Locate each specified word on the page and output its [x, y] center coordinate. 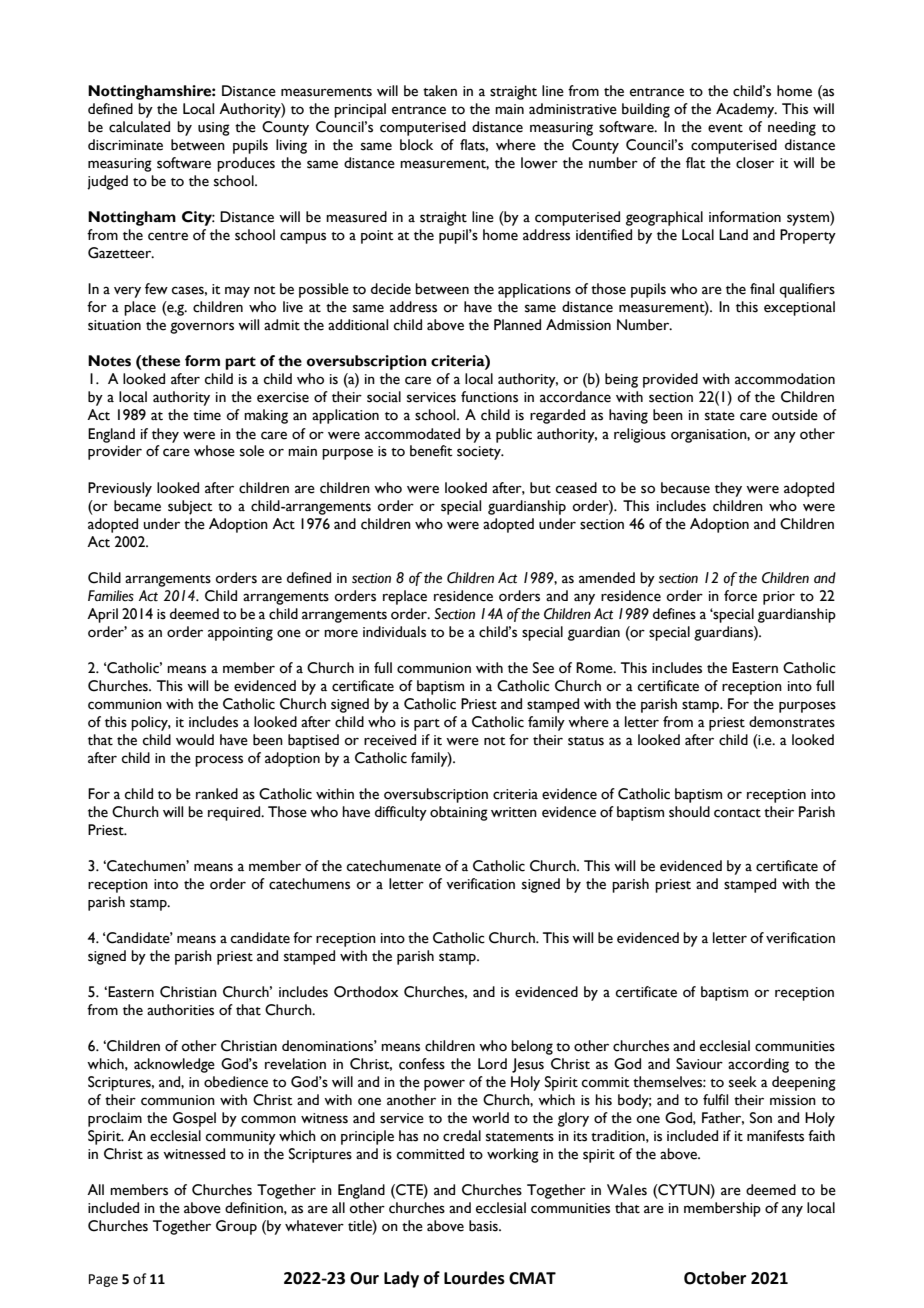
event [725, 128]
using [214, 129]
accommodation [785, 379]
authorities [180, 1010]
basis [484, 1226]
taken [440, 91]
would [195, 740]
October [715, 1278]
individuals [394, 632]
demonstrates [792, 722]
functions [489, 397]
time [207, 415]
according [758, 1065]
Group [236, 1227]
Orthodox [366, 992]
